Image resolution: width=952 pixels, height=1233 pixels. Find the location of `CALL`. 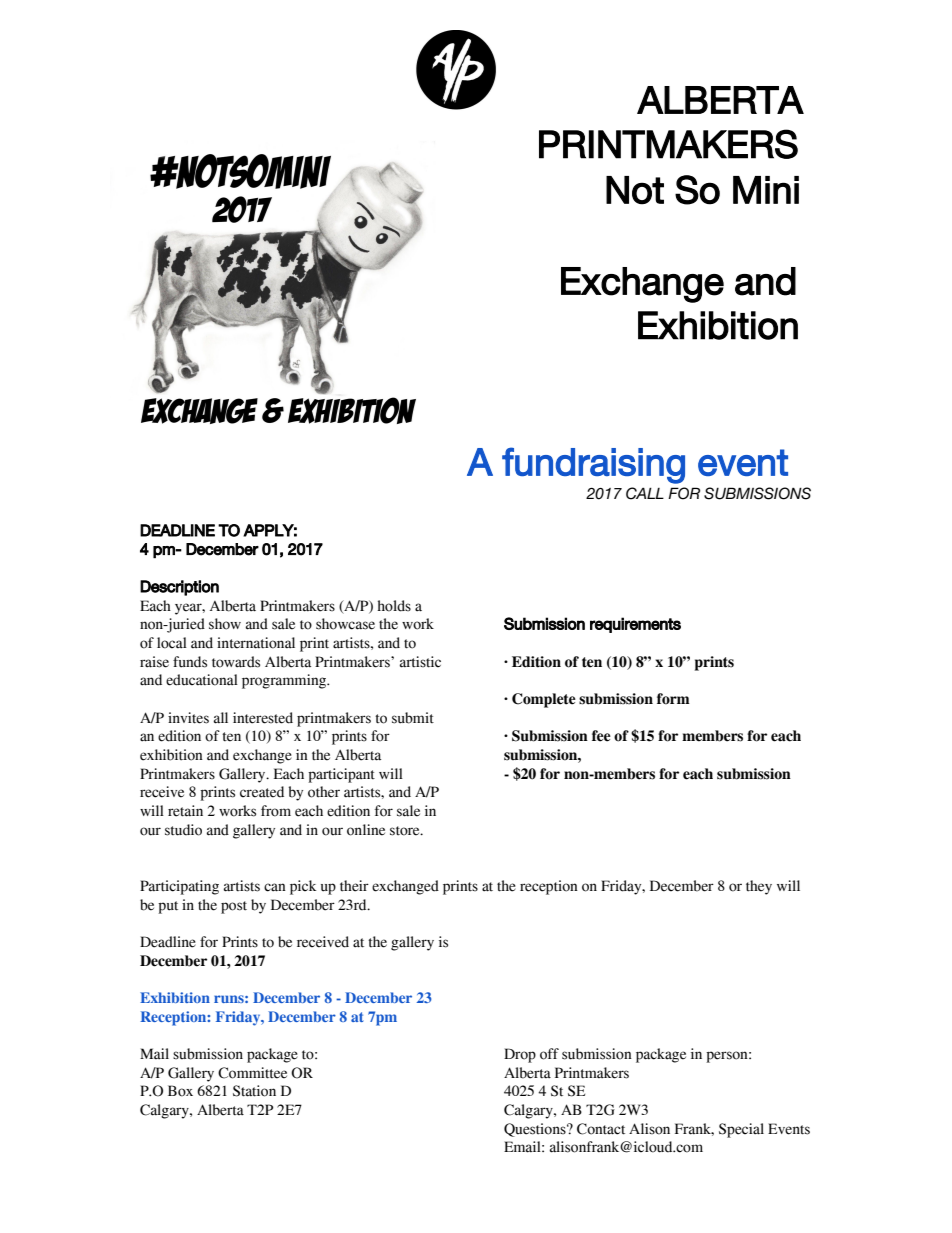

CALL is located at coordinates (645, 493).
